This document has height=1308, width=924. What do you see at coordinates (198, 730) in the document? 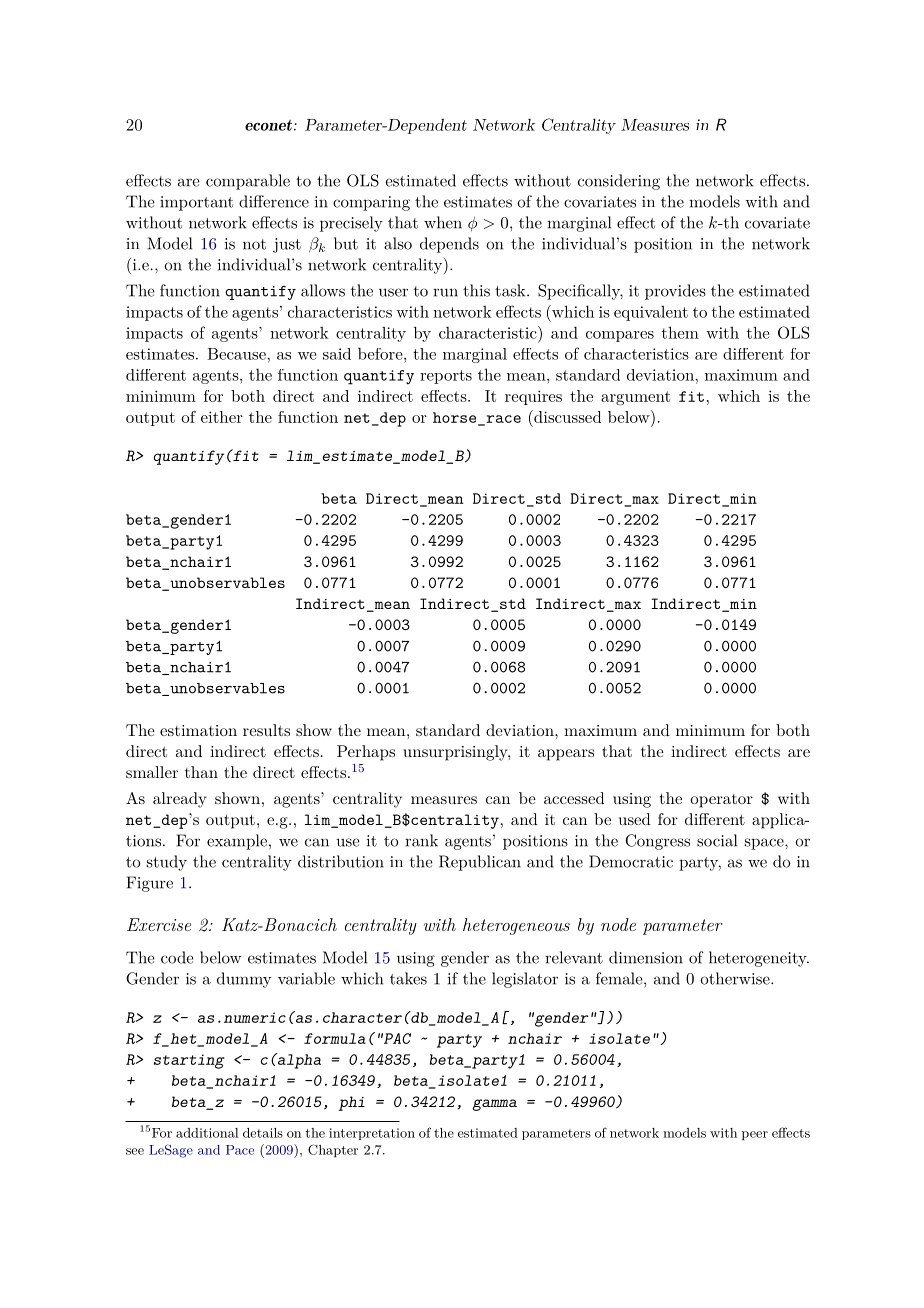
I see `estimation` at bounding box center [198, 730].
